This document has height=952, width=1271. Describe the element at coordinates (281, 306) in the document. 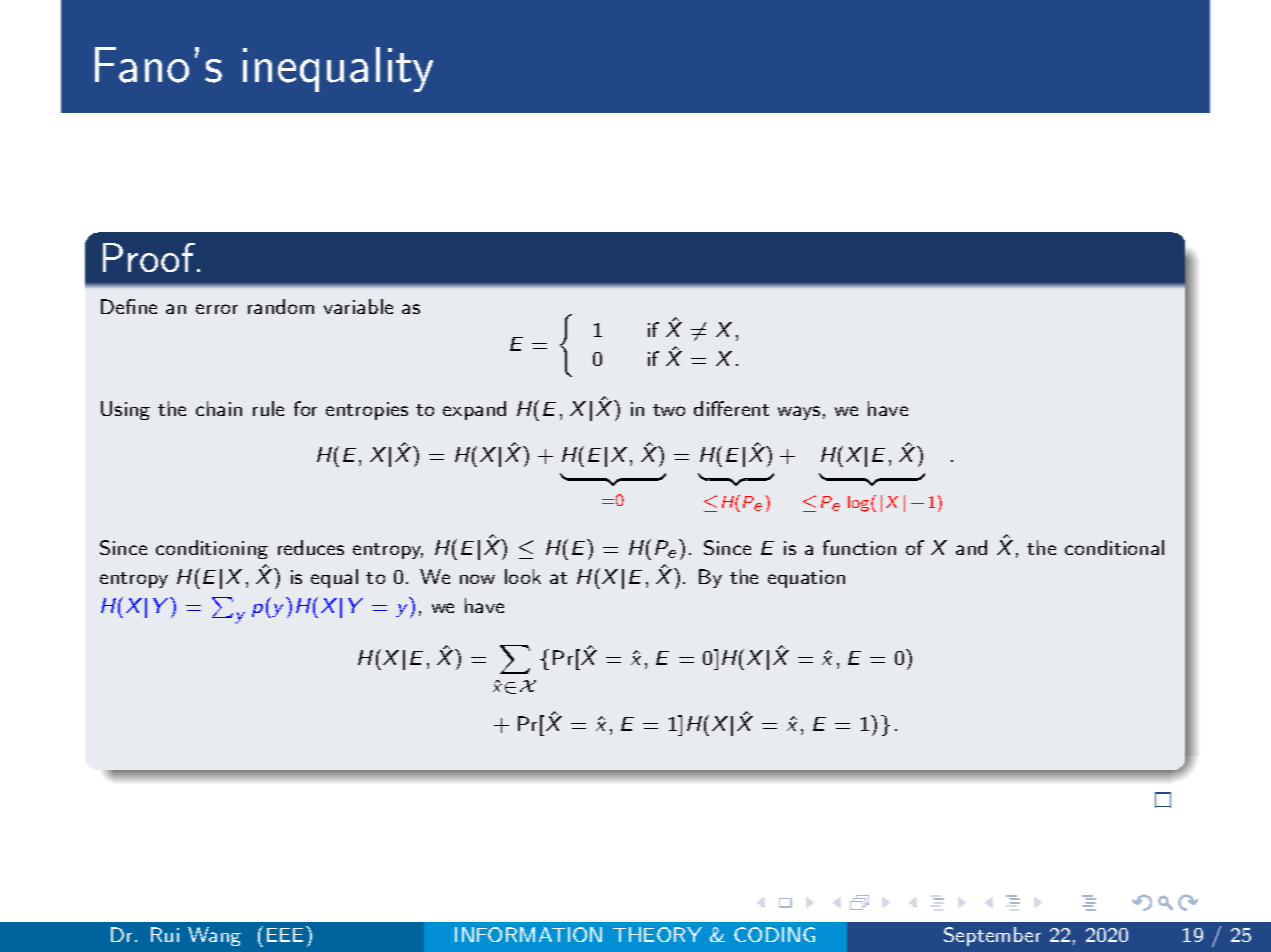

I see `random` at that location.
